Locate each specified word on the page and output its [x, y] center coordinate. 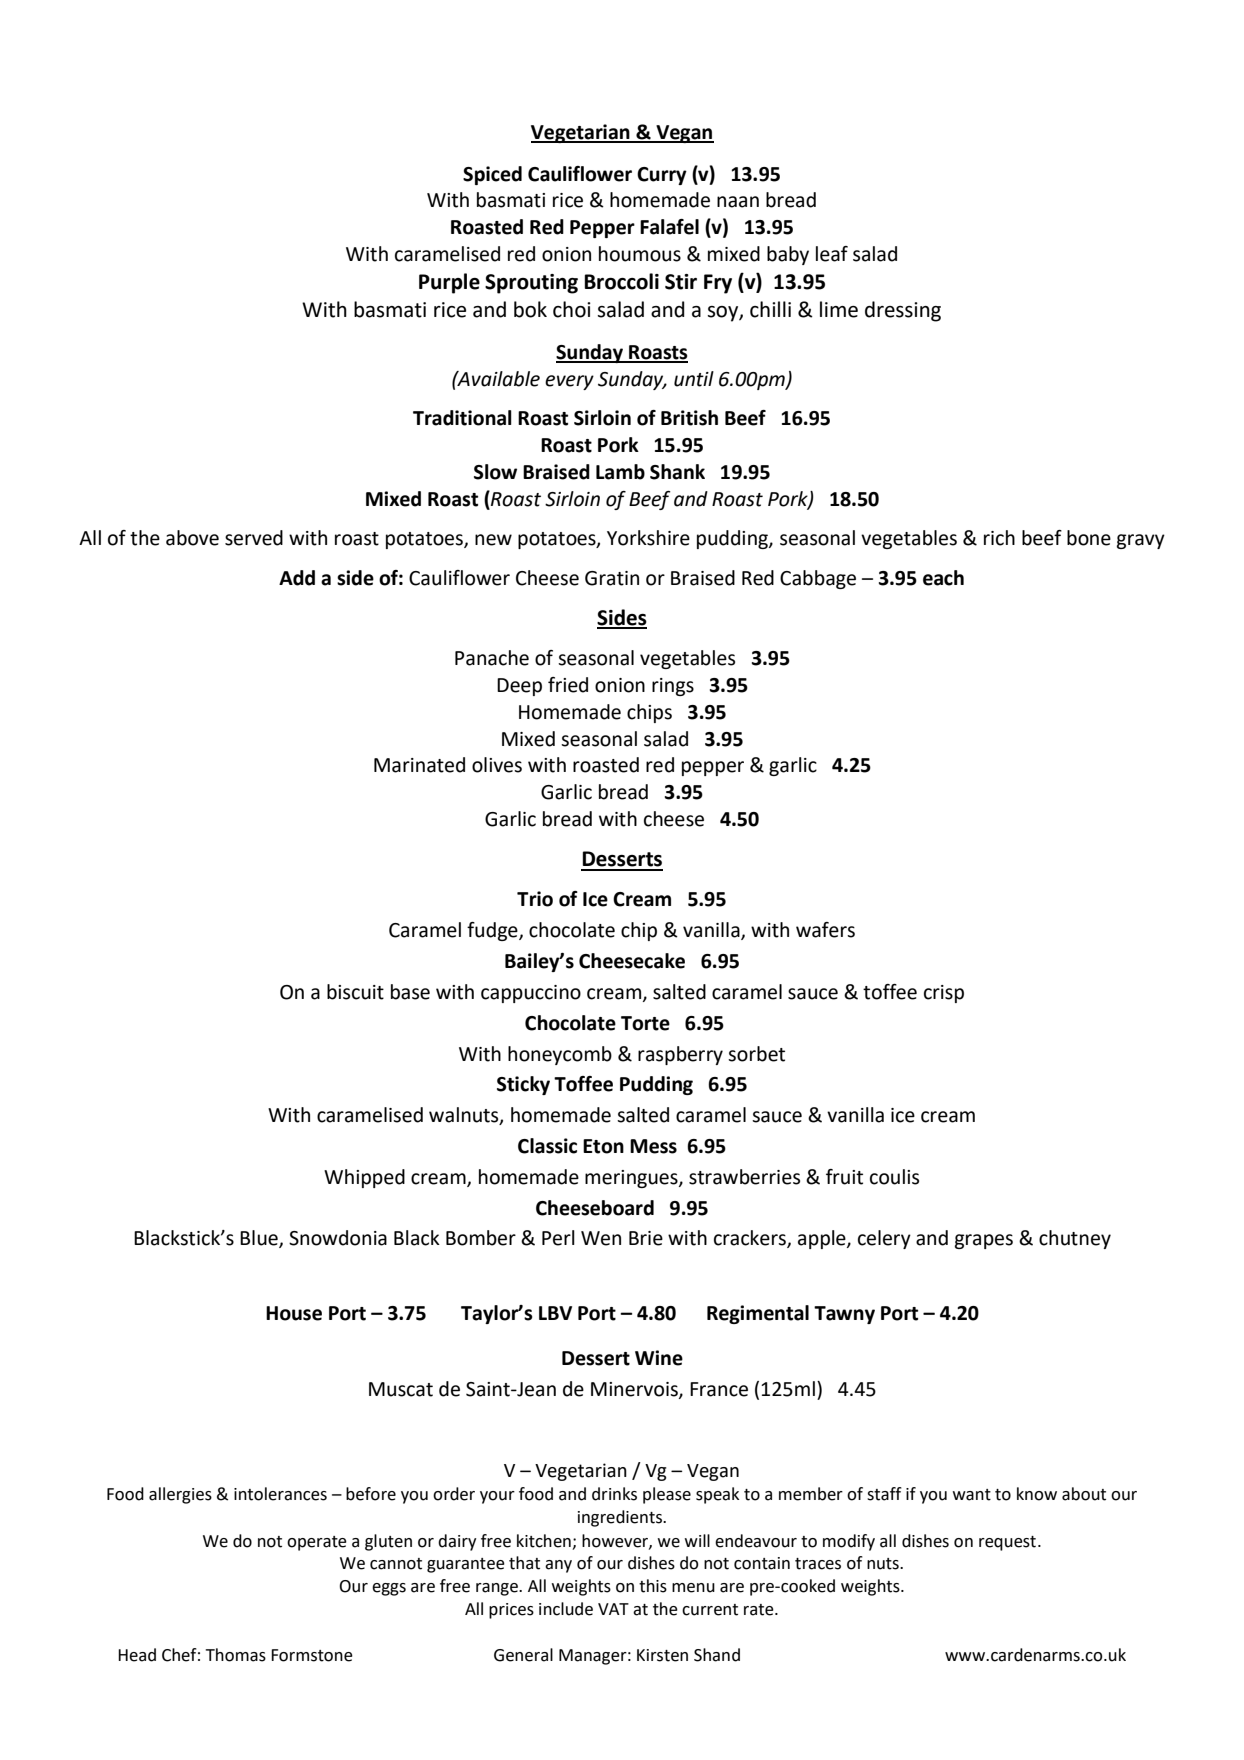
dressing [903, 311]
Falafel [669, 227]
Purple [449, 283]
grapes [984, 1241]
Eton [603, 1146]
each [943, 578]
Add [297, 578]
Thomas [235, 1655]
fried [568, 685]
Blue [260, 1239]
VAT [613, 1609]
